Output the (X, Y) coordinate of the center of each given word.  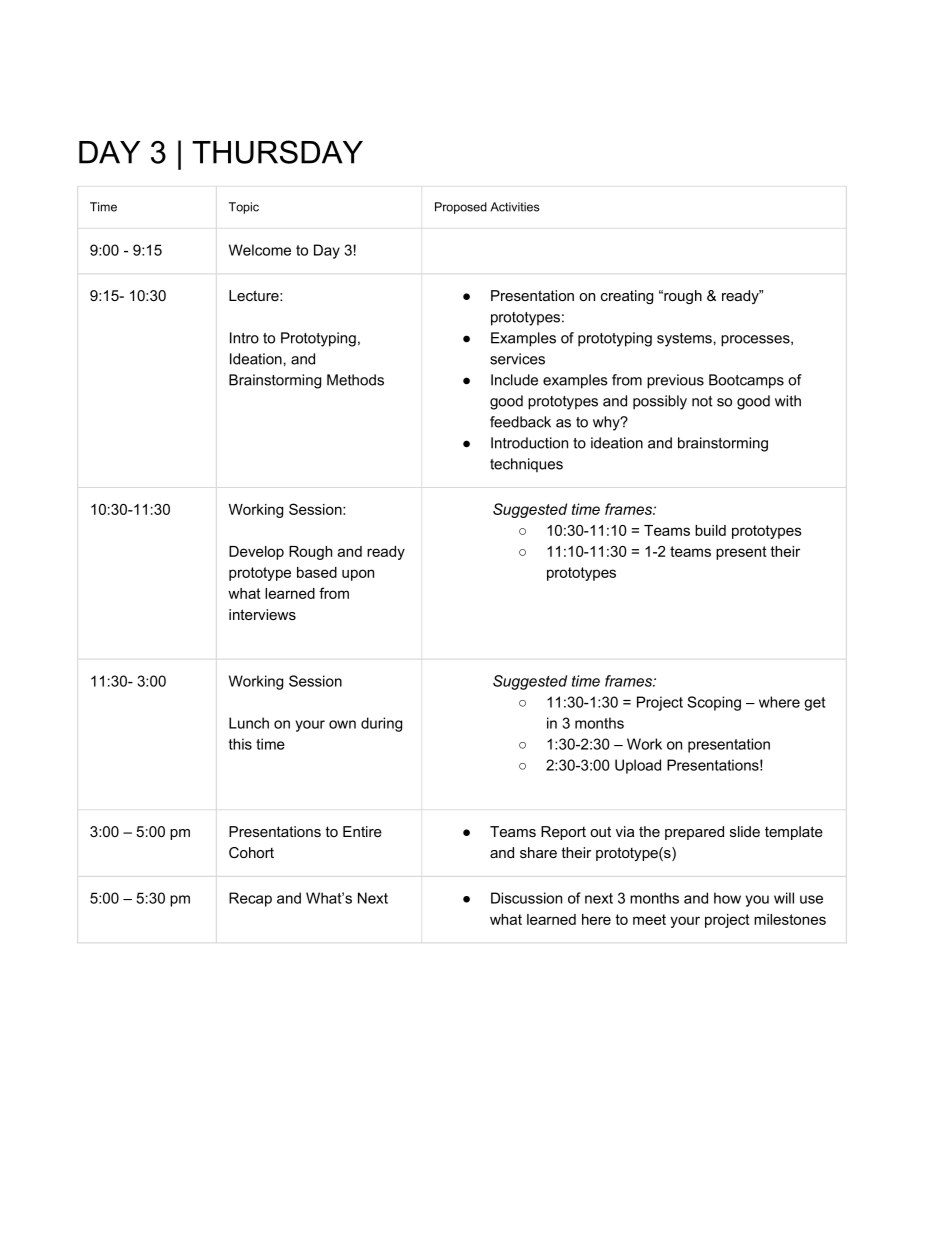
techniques (526, 465)
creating (627, 297)
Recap (250, 899)
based (317, 572)
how (727, 898)
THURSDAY (277, 152)
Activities (515, 207)
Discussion (526, 898)
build (710, 530)
